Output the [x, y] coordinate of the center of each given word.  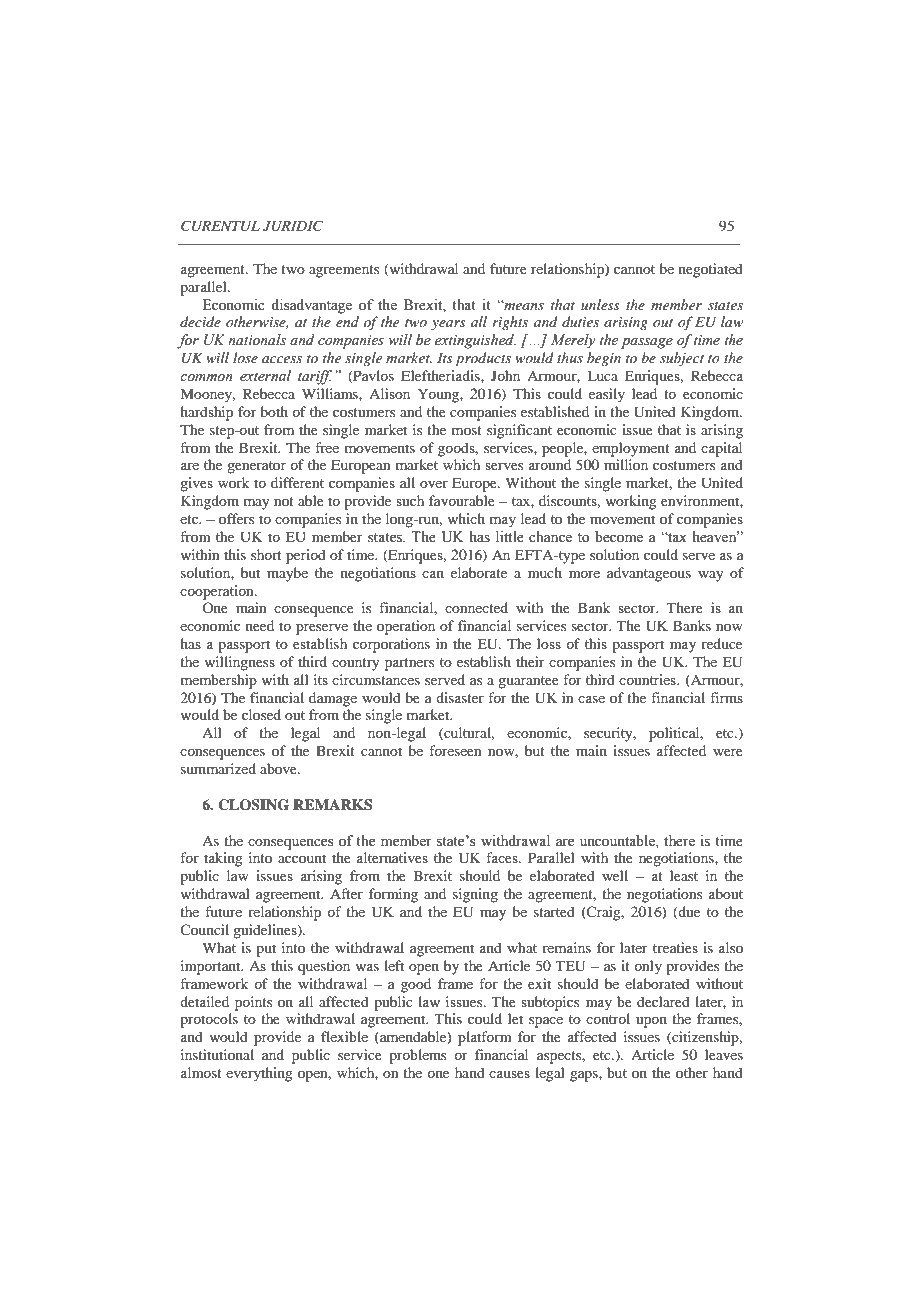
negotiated [711, 270]
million [626, 464]
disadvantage [311, 306]
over [434, 484]
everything [259, 1074]
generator [256, 467]
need [260, 625]
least [684, 875]
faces [503, 857]
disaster [460, 697]
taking [223, 859]
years [448, 325]
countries [648, 679]
